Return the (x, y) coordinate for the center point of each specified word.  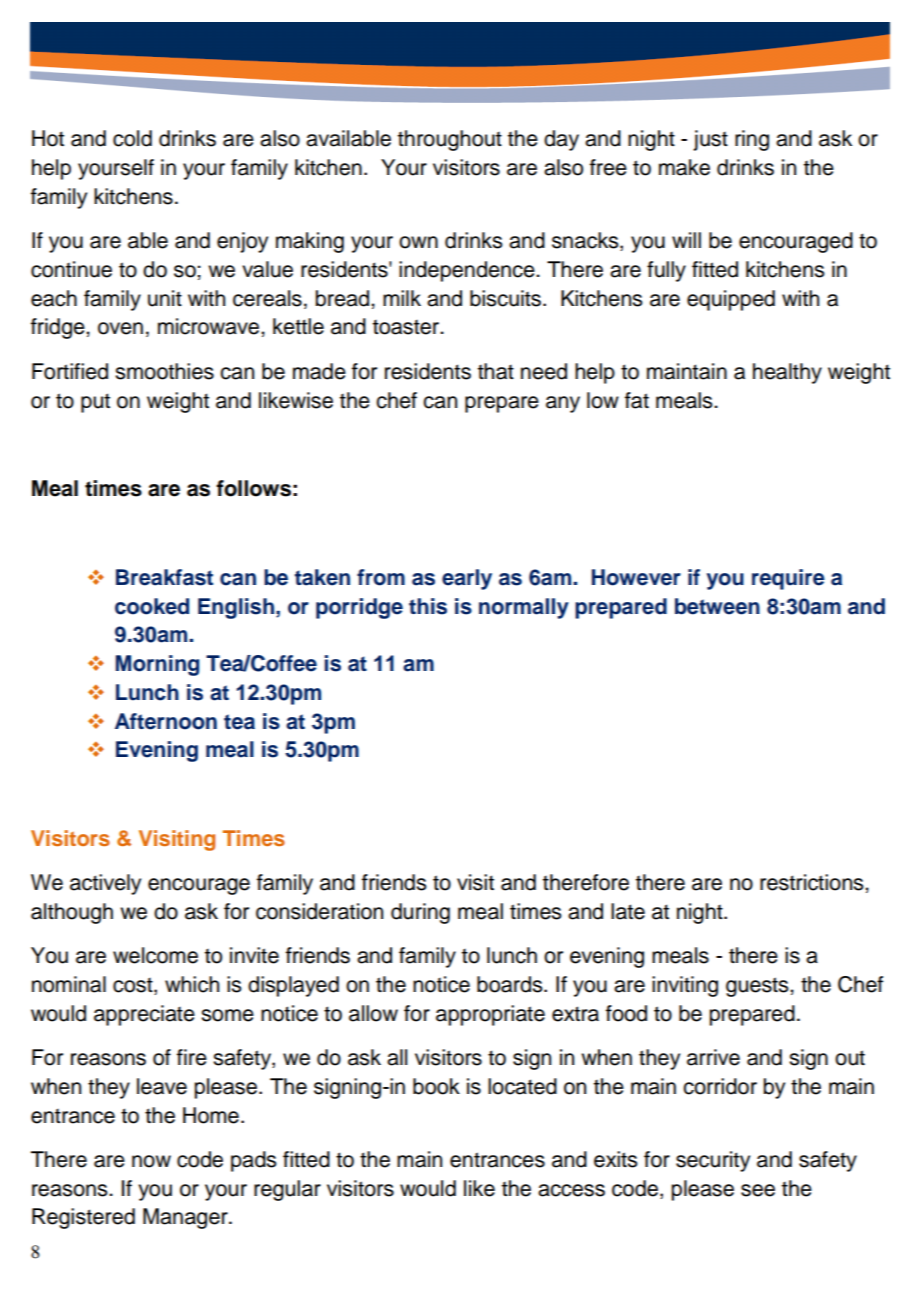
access (571, 1190)
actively (105, 884)
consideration (319, 911)
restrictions (813, 882)
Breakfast (164, 577)
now (151, 1161)
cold (132, 138)
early (467, 579)
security (713, 1161)
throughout (450, 140)
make (684, 167)
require (788, 579)
